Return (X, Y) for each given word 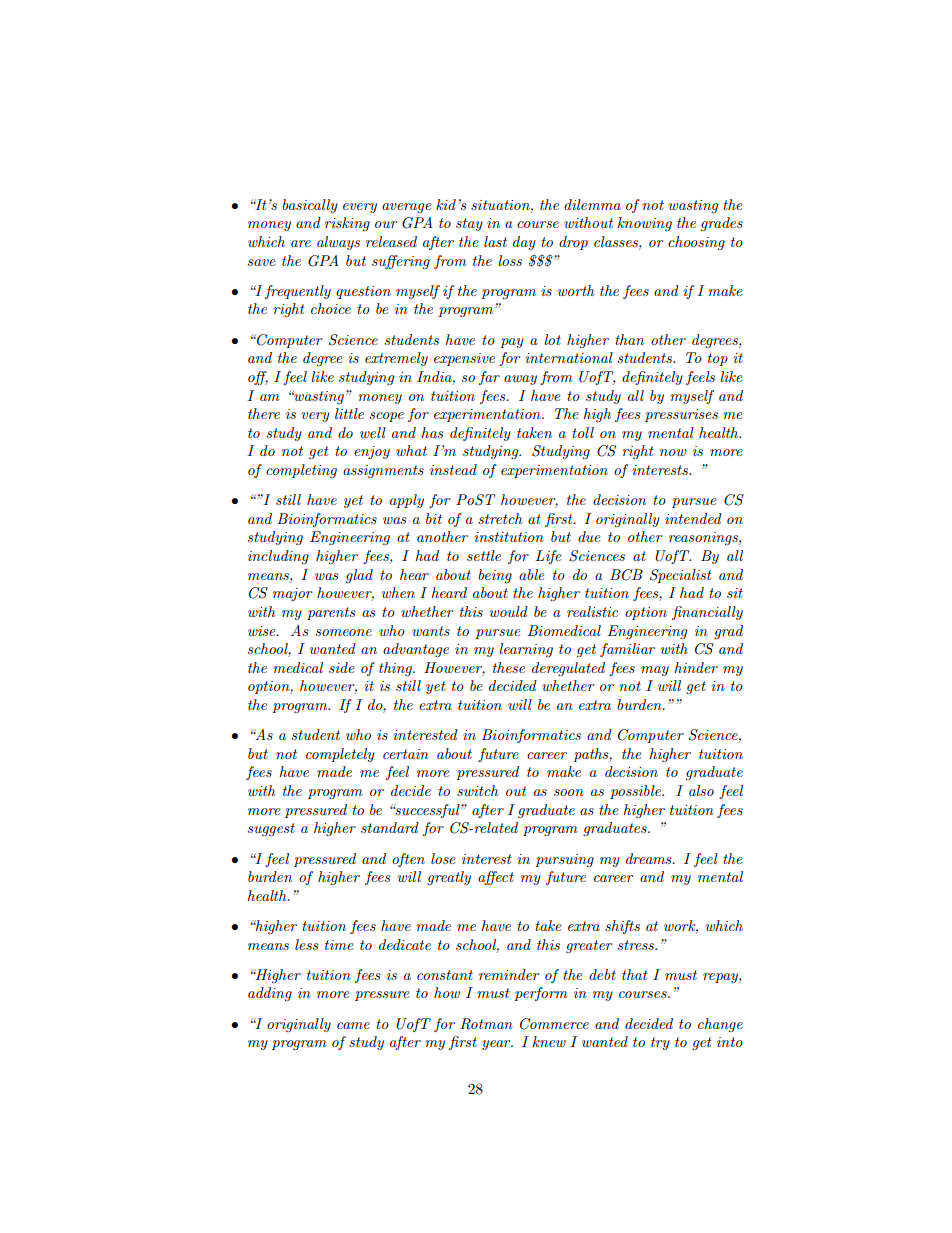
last (495, 241)
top (718, 359)
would (508, 611)
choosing (696, 243)
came (353, 1025)
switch (477, 790)
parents (331, 613)
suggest (271, 829)
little (349, 413)
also (701, 790)
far (489, 378)
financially (707, 613)
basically (310, 206)
